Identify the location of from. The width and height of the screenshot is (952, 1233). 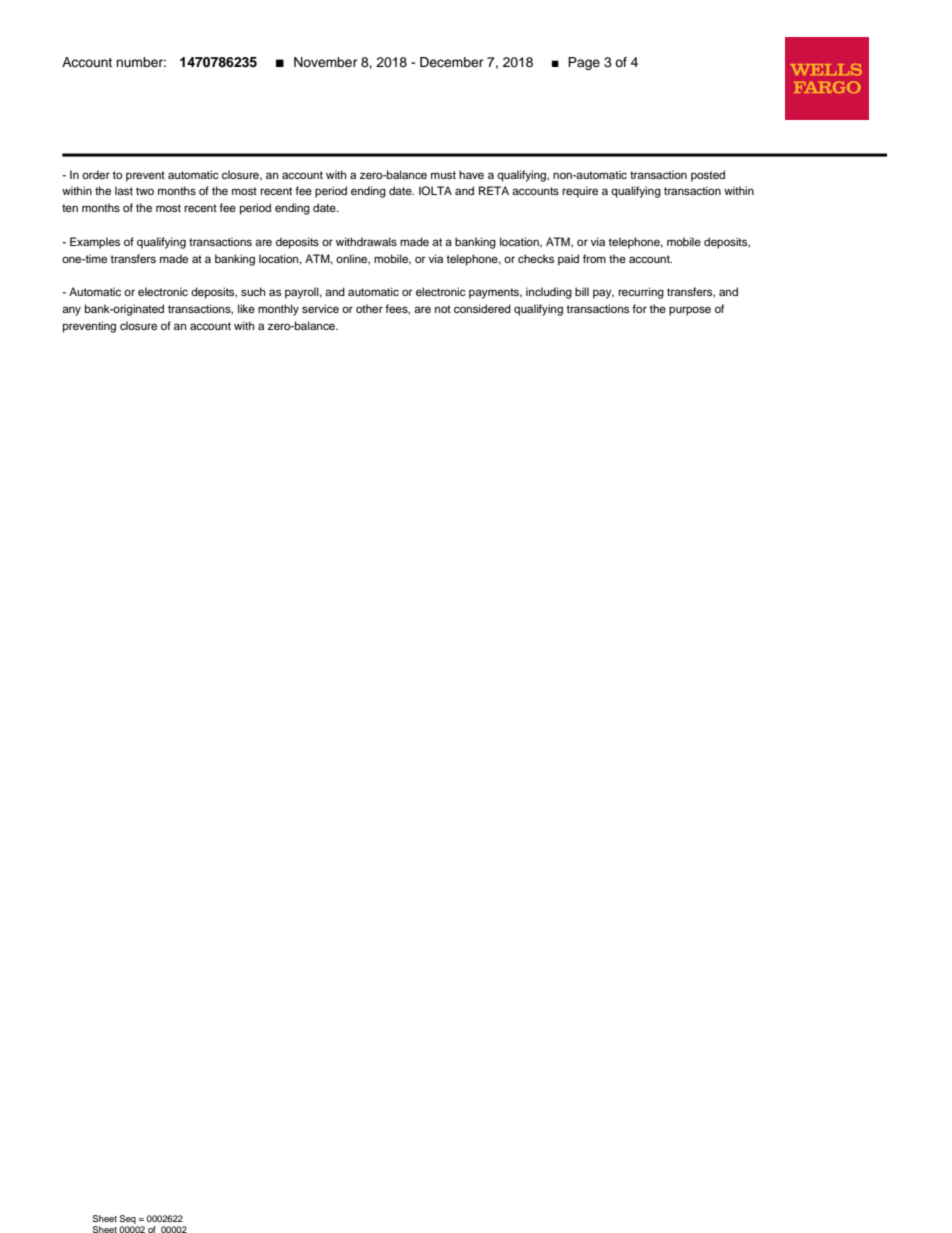
(594, 258).
